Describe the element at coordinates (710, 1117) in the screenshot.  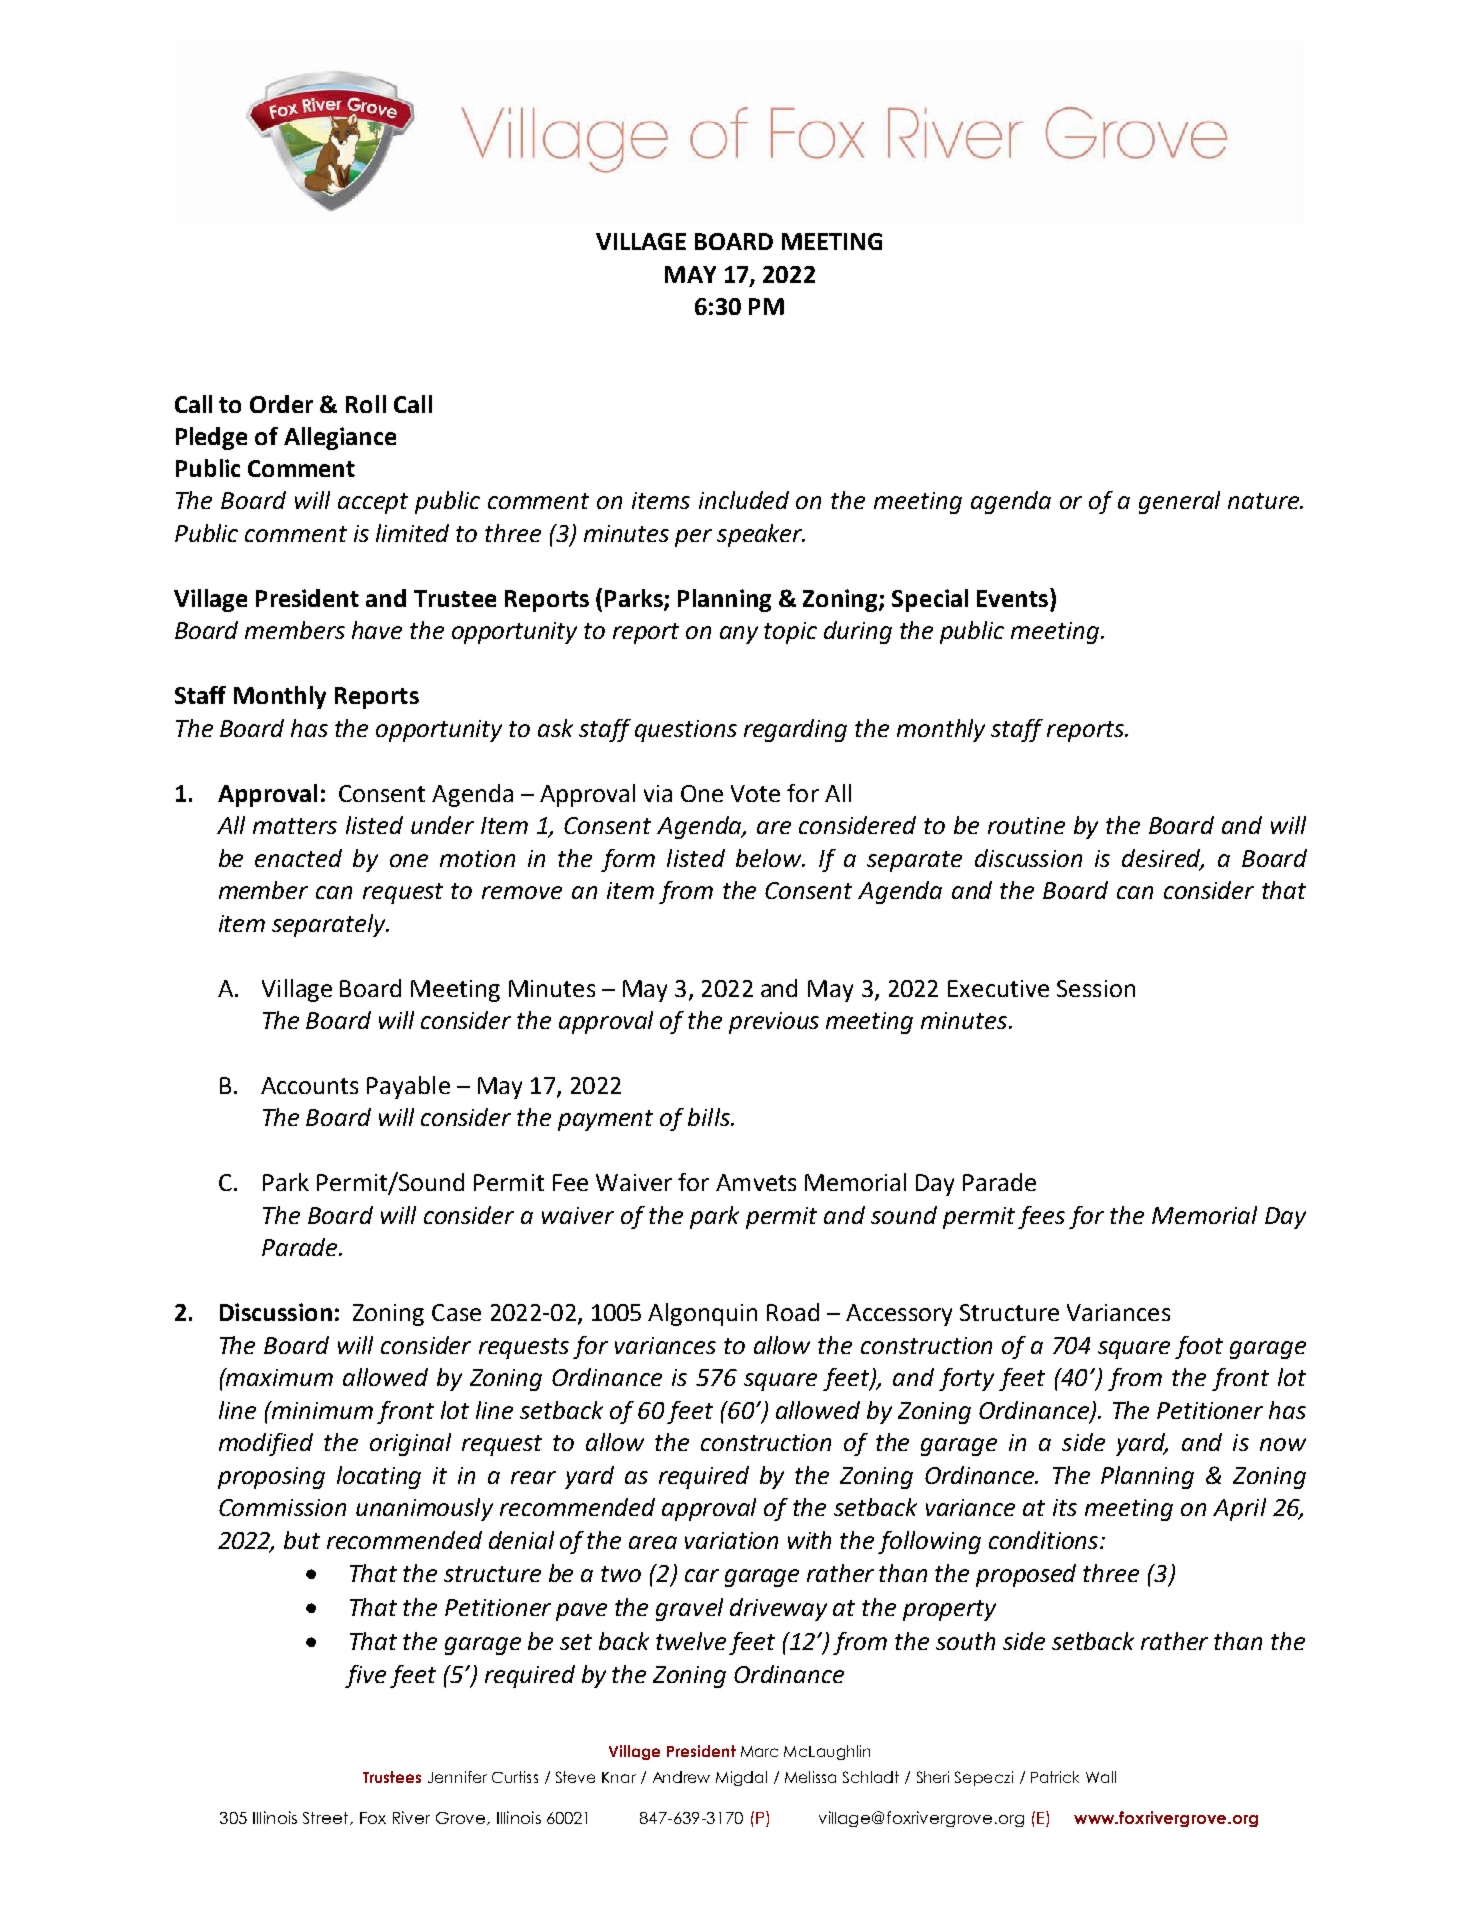
I see `bills` at that location.
